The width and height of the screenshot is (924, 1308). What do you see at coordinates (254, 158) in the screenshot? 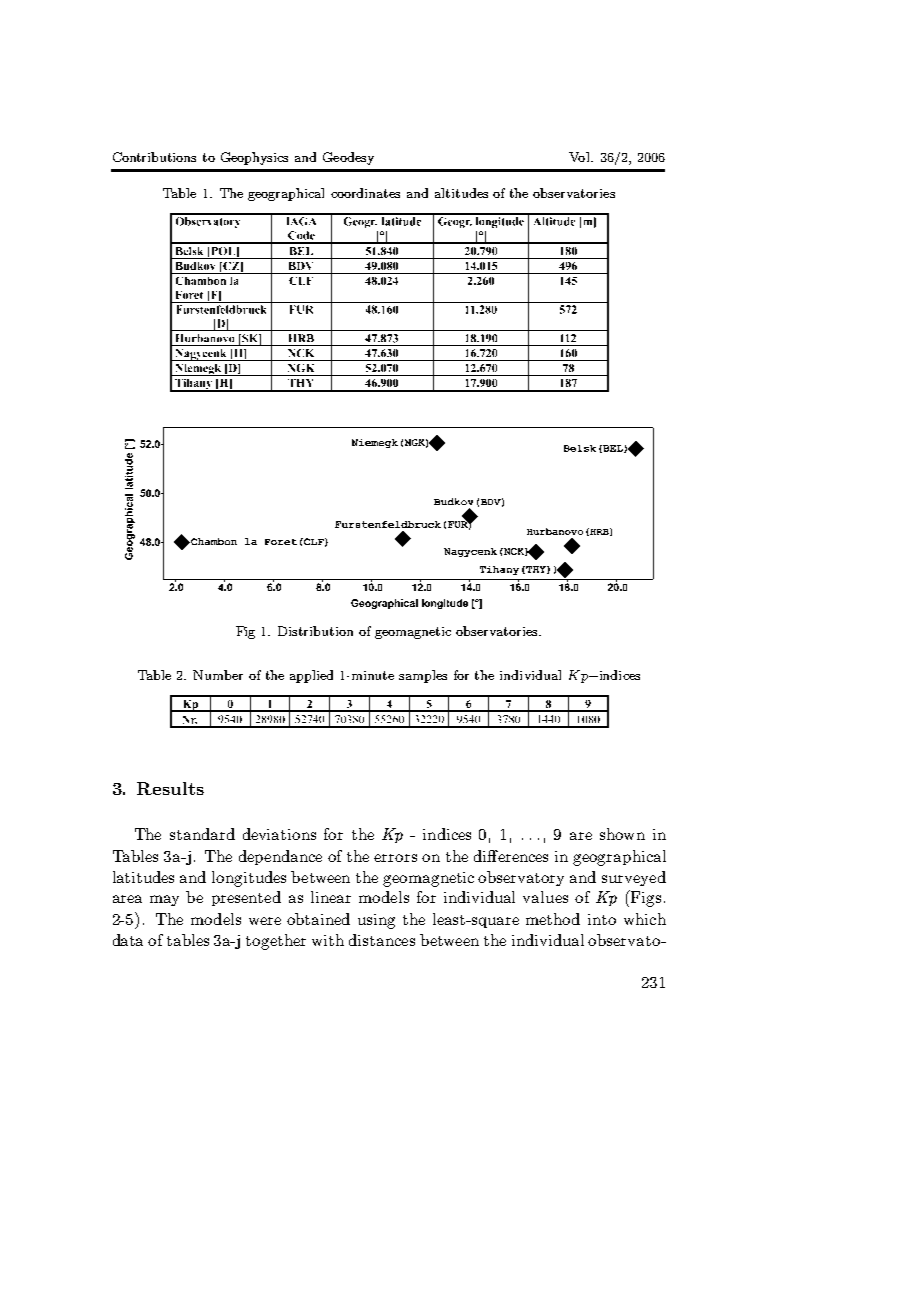
I see `Geophysics` at bounding box center [254, 158].
